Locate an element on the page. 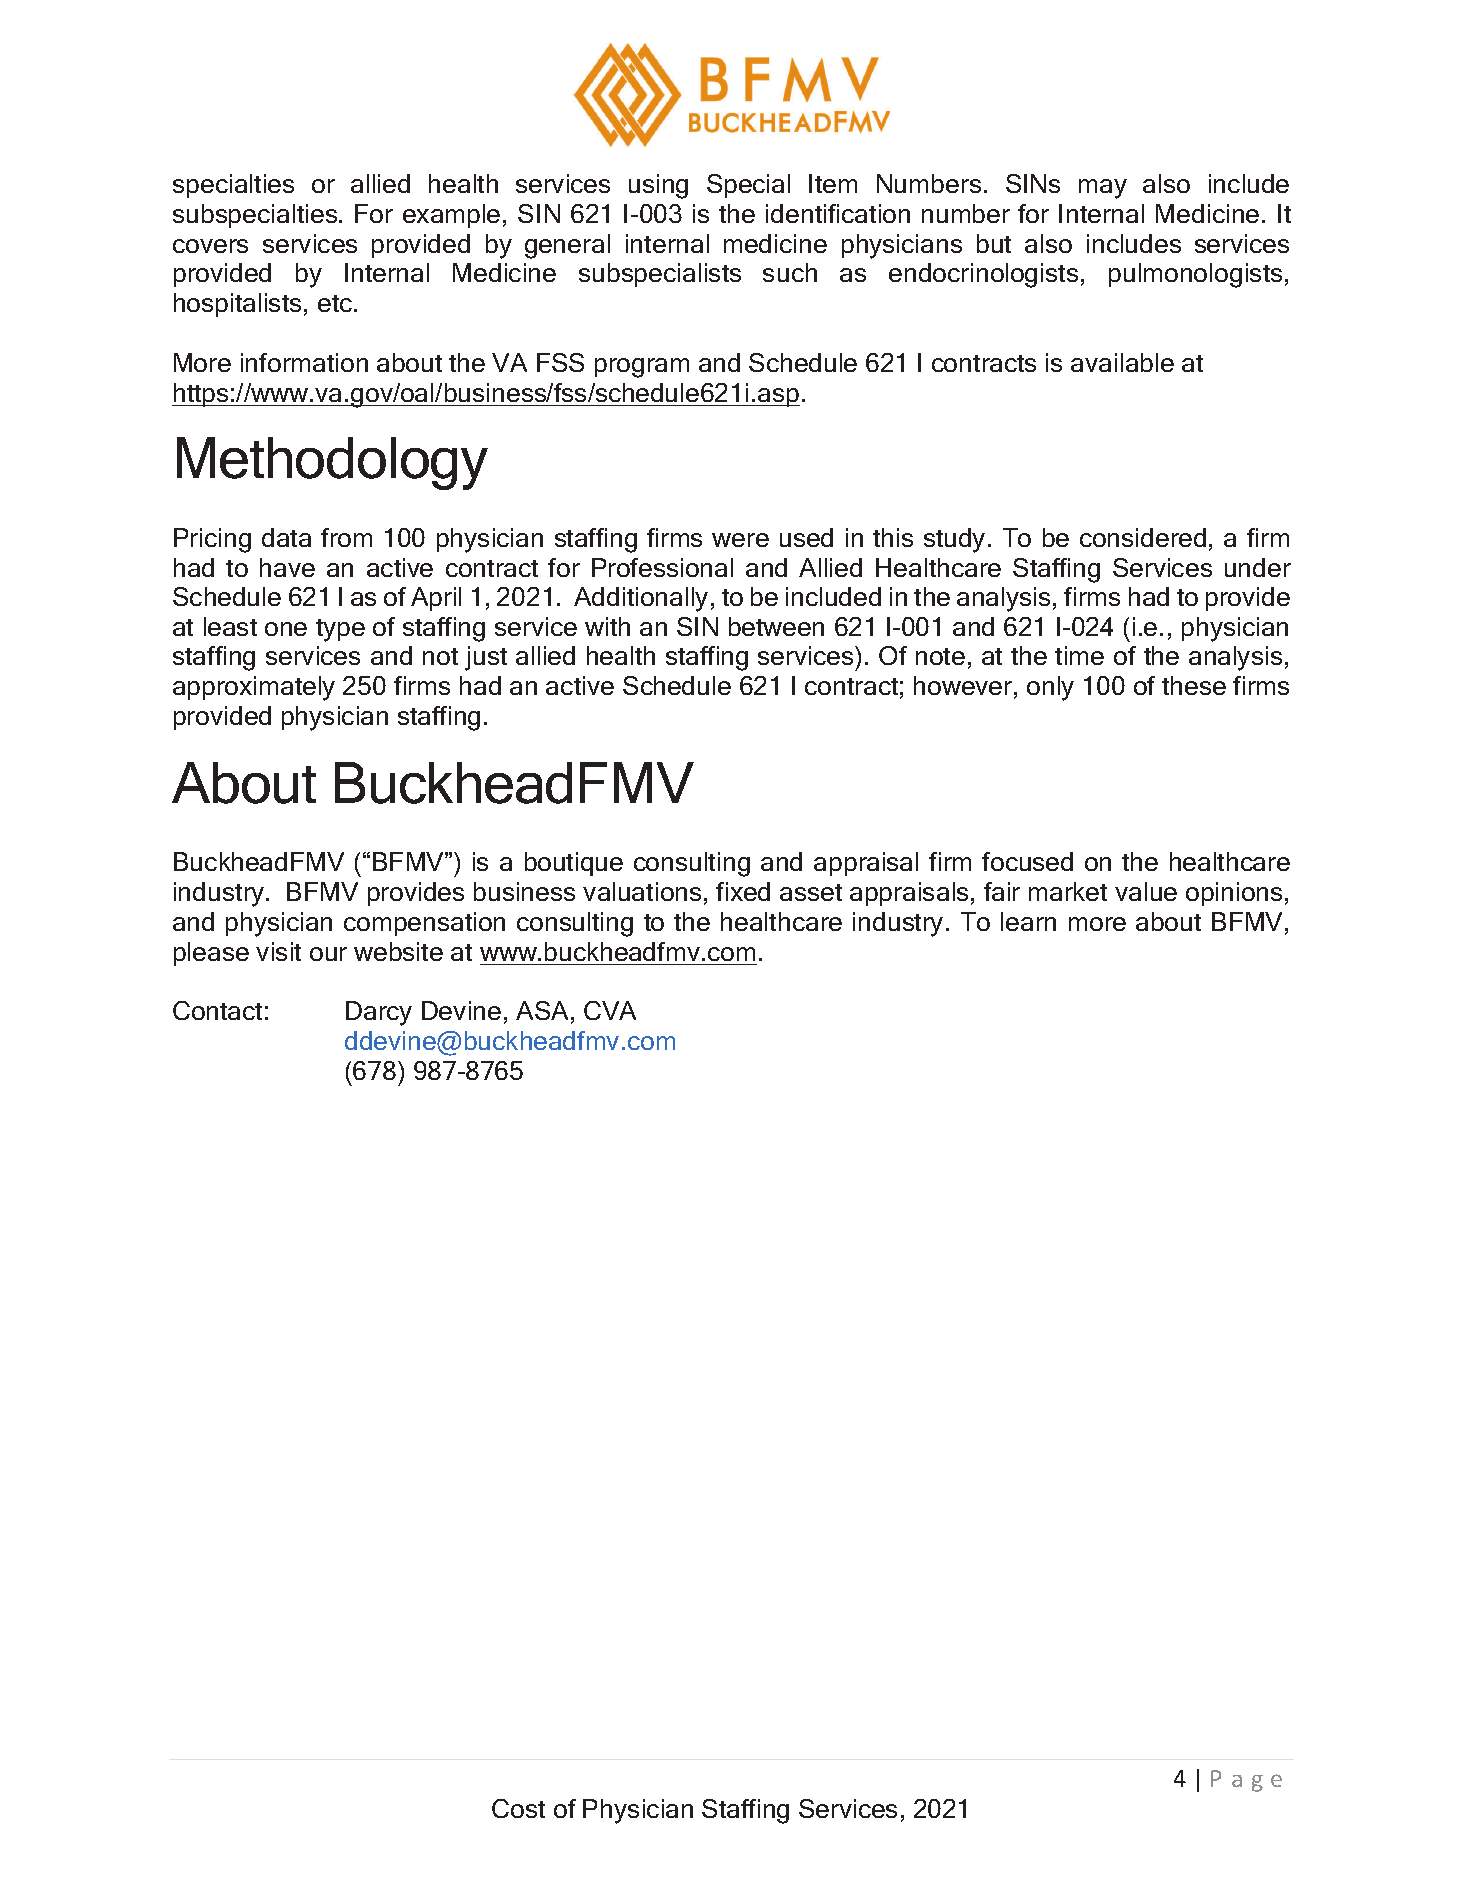  Darcy is located at coordinates (379, 1013).
